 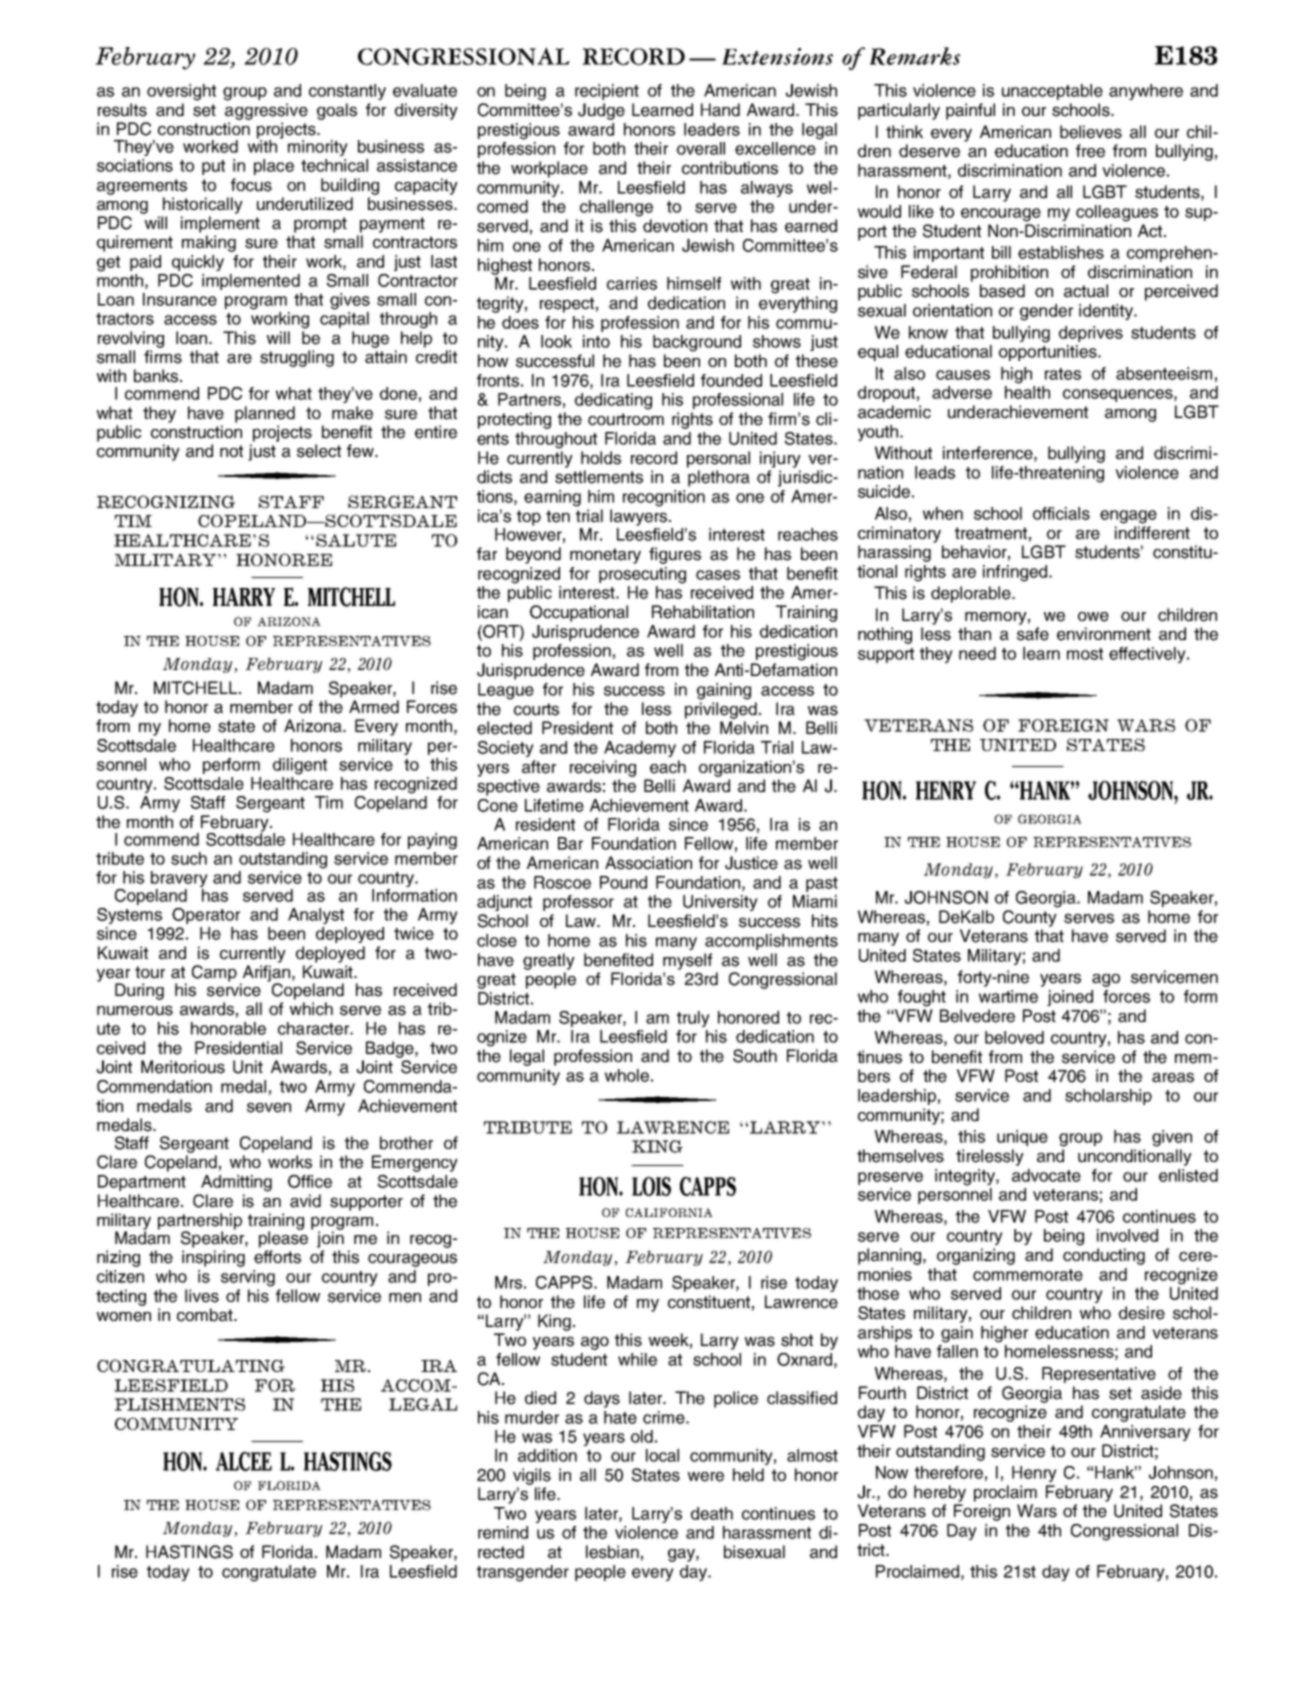 I want to click on dedicating, so click(x=613, y=401).
